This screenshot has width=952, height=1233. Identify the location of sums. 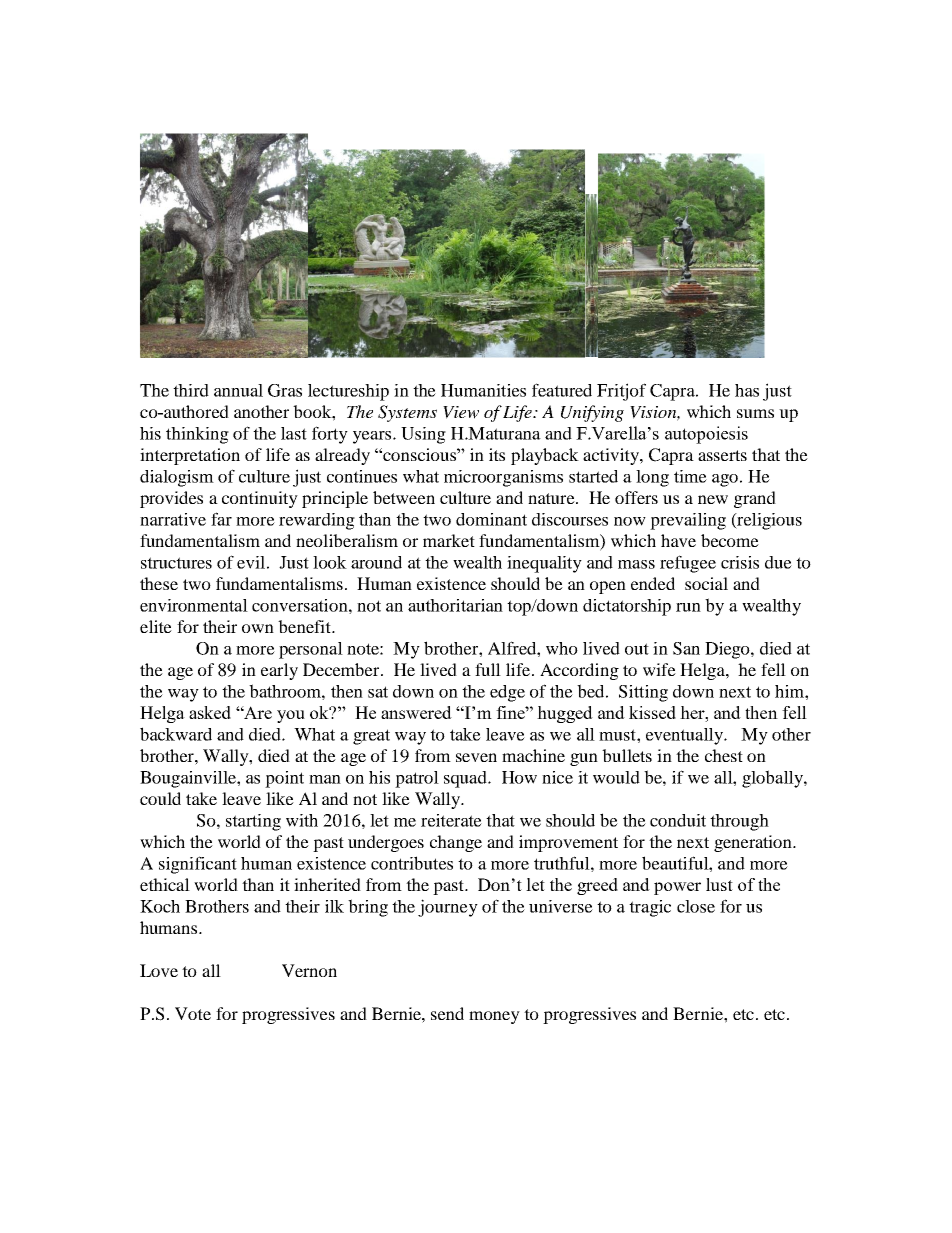
(755, 413).
